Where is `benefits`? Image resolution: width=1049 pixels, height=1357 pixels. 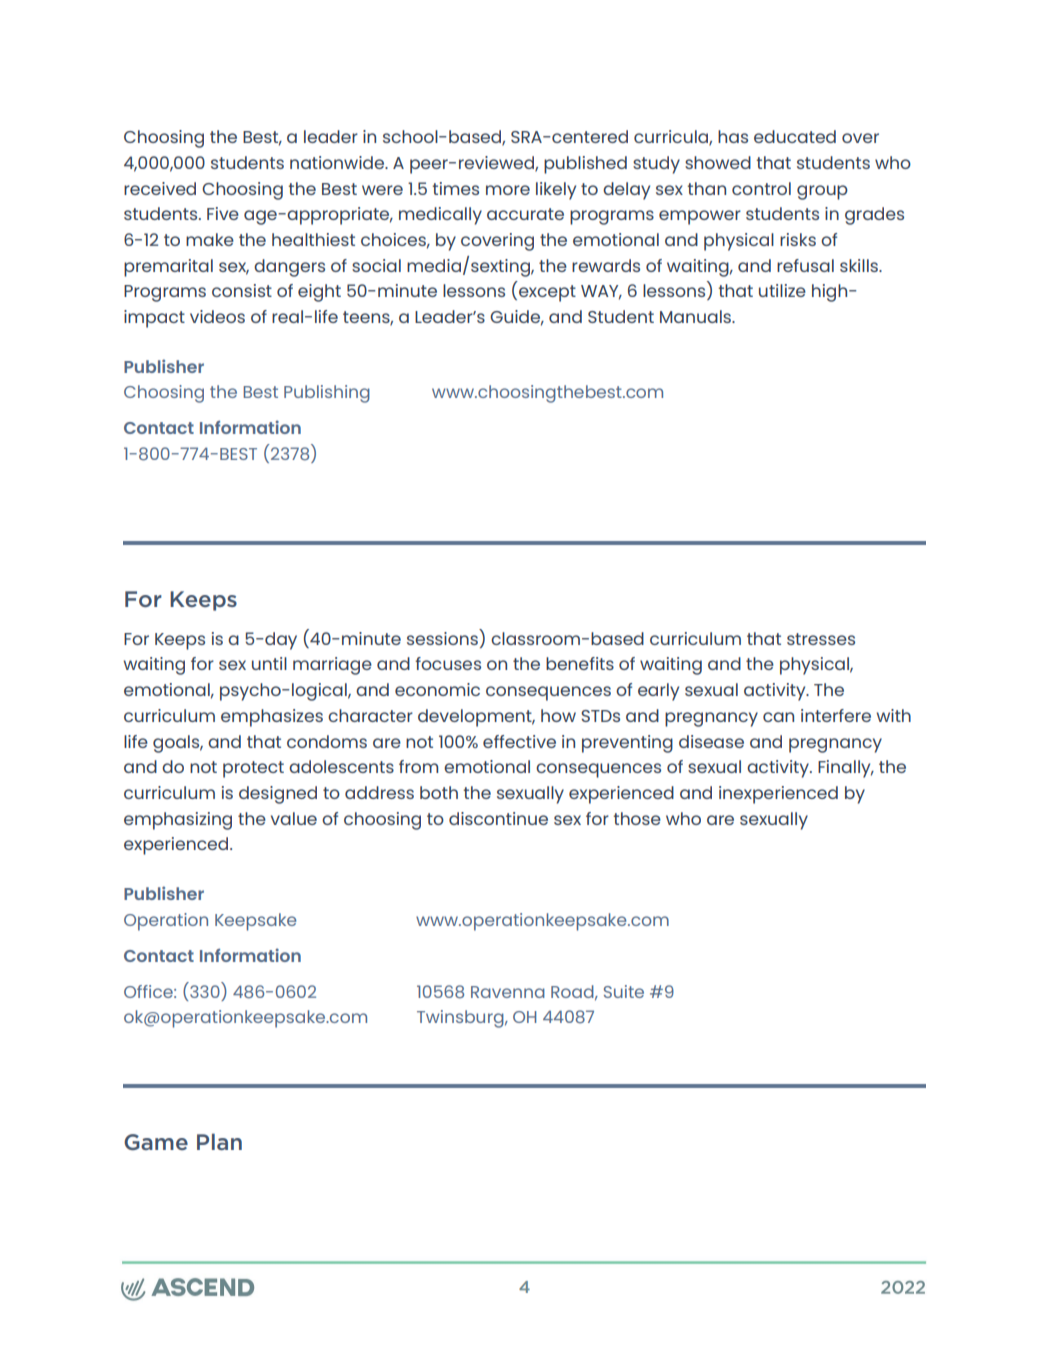 benefits is located at coordinates (580, 663).
